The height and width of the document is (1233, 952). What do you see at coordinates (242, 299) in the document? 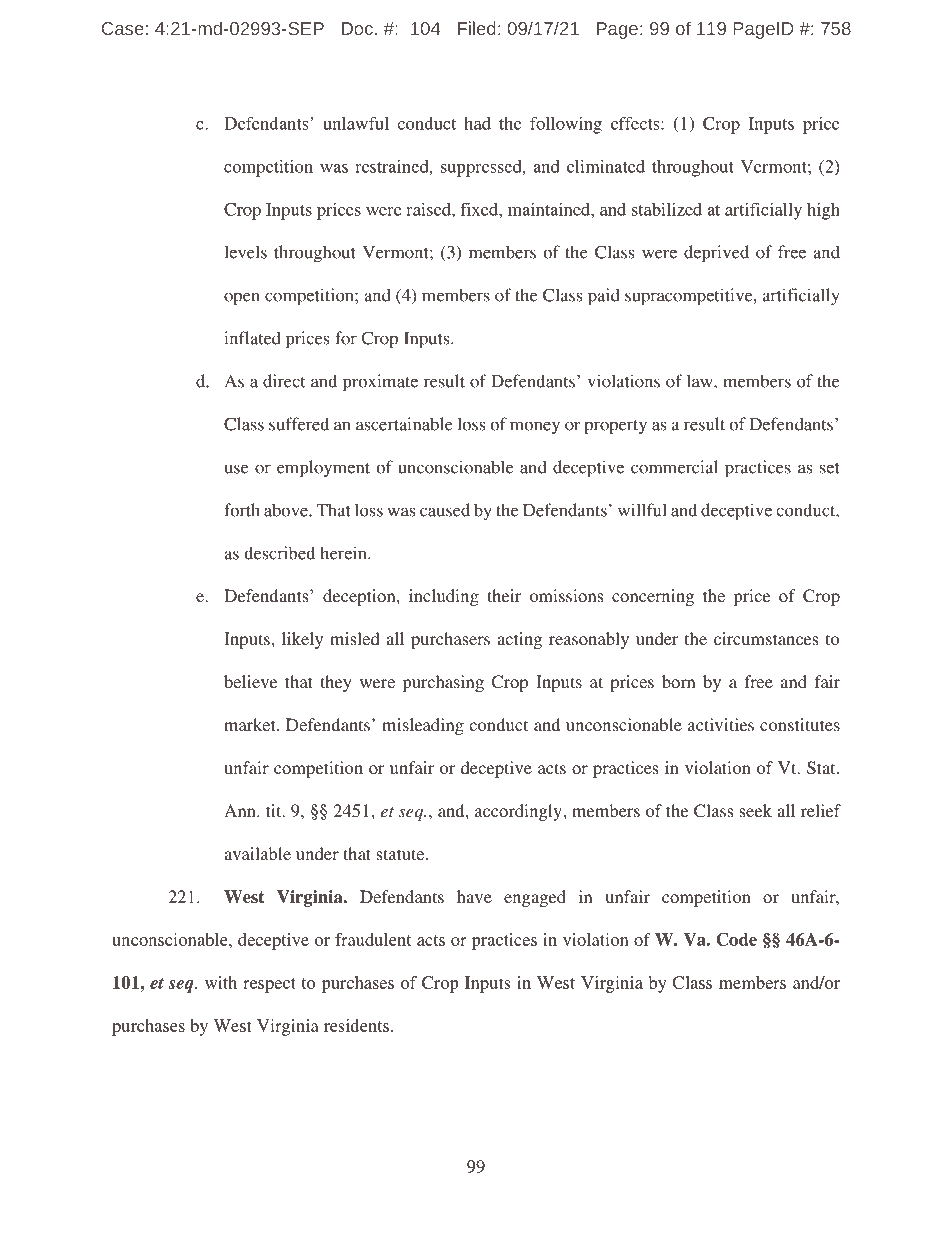
I see `open` at bounding box center [242, 299].
